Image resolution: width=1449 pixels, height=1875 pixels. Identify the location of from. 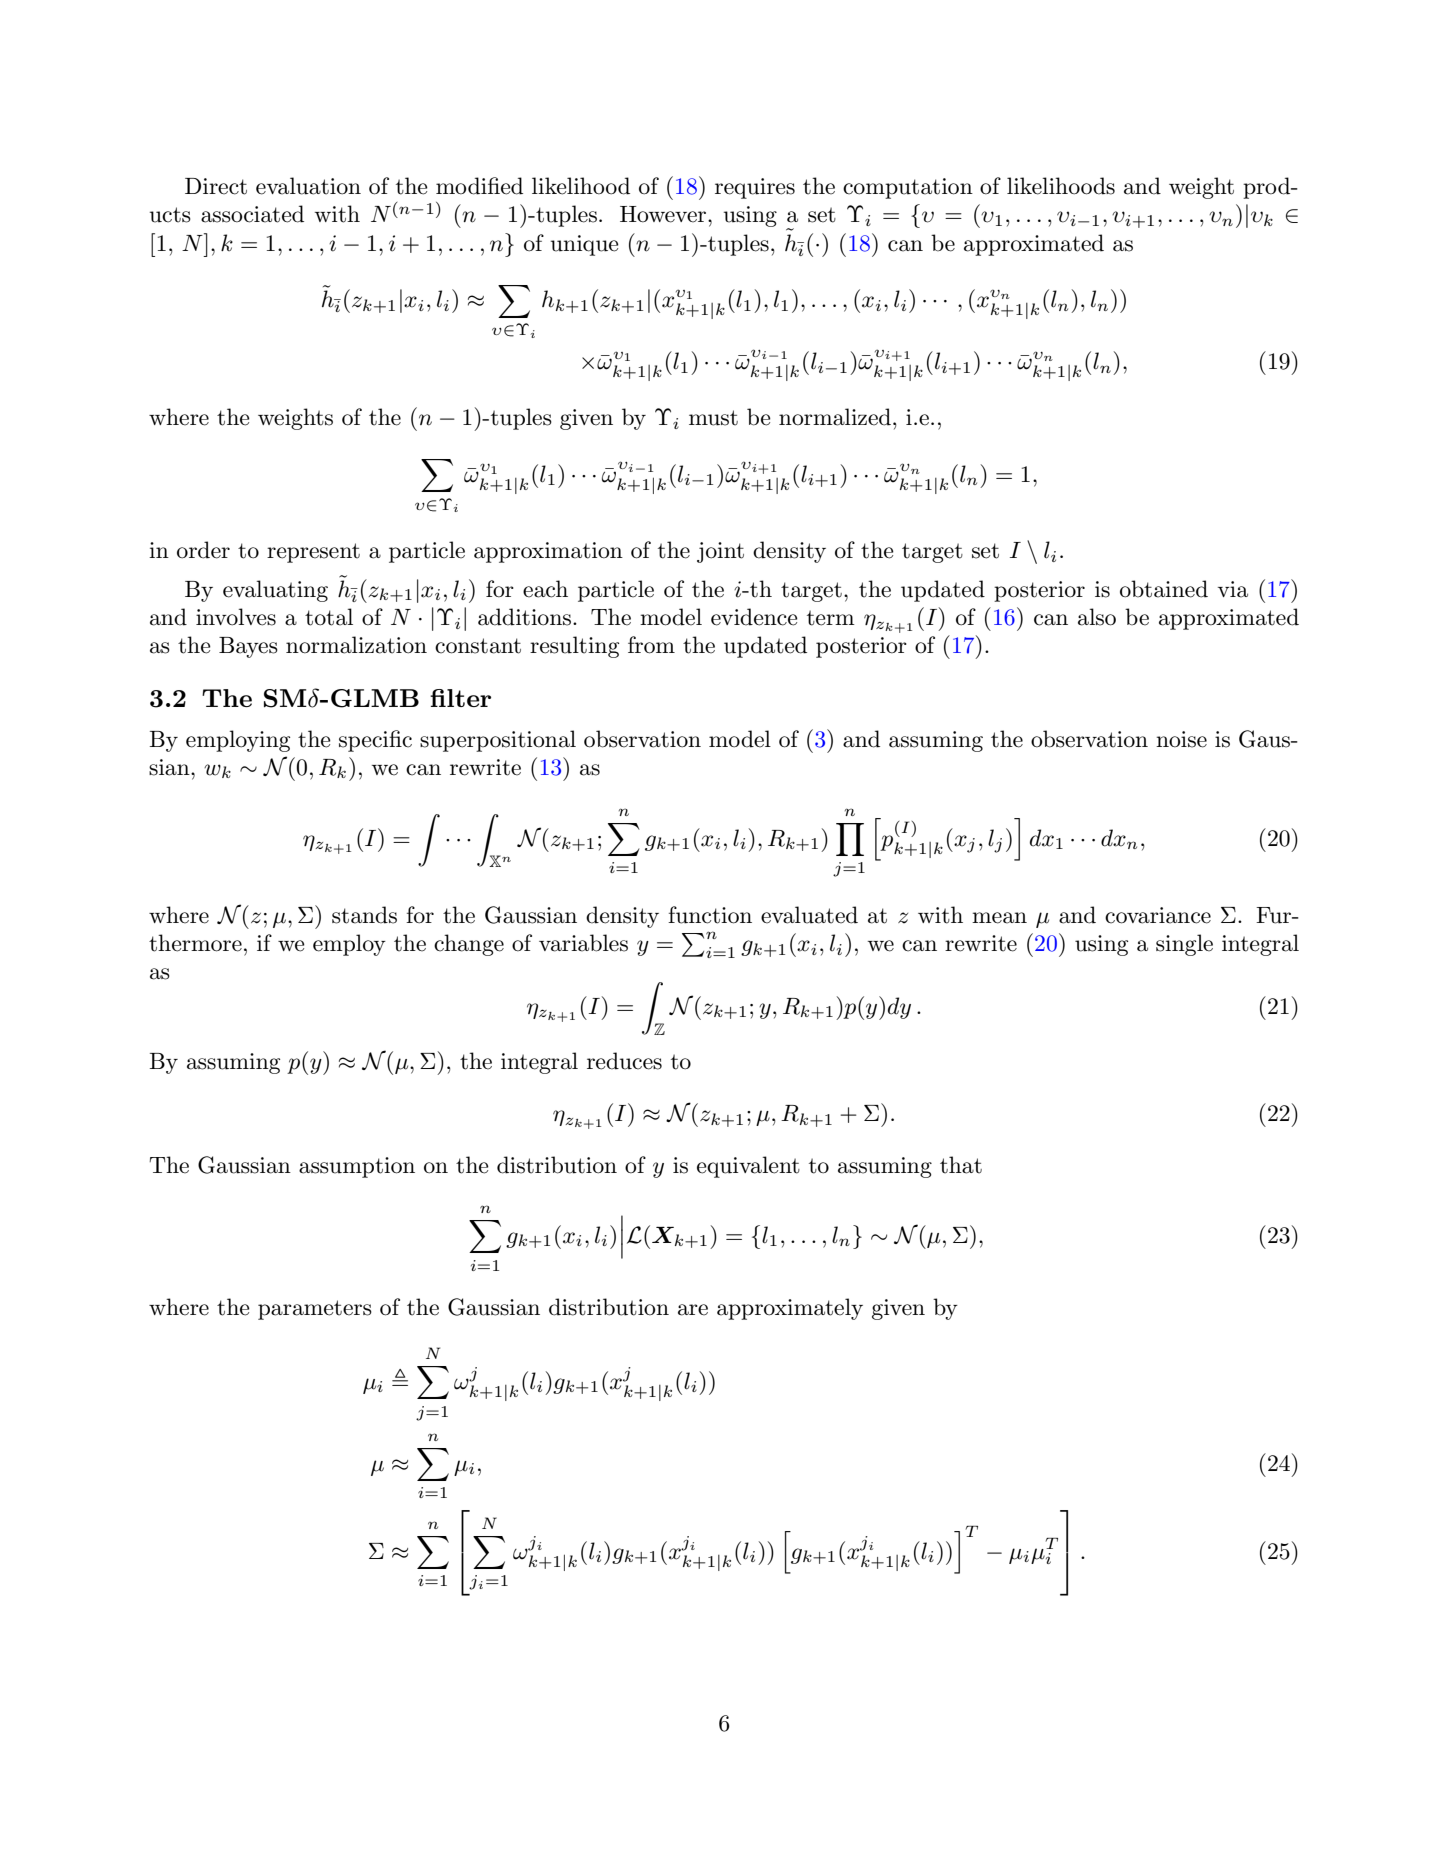
(651, 645).
